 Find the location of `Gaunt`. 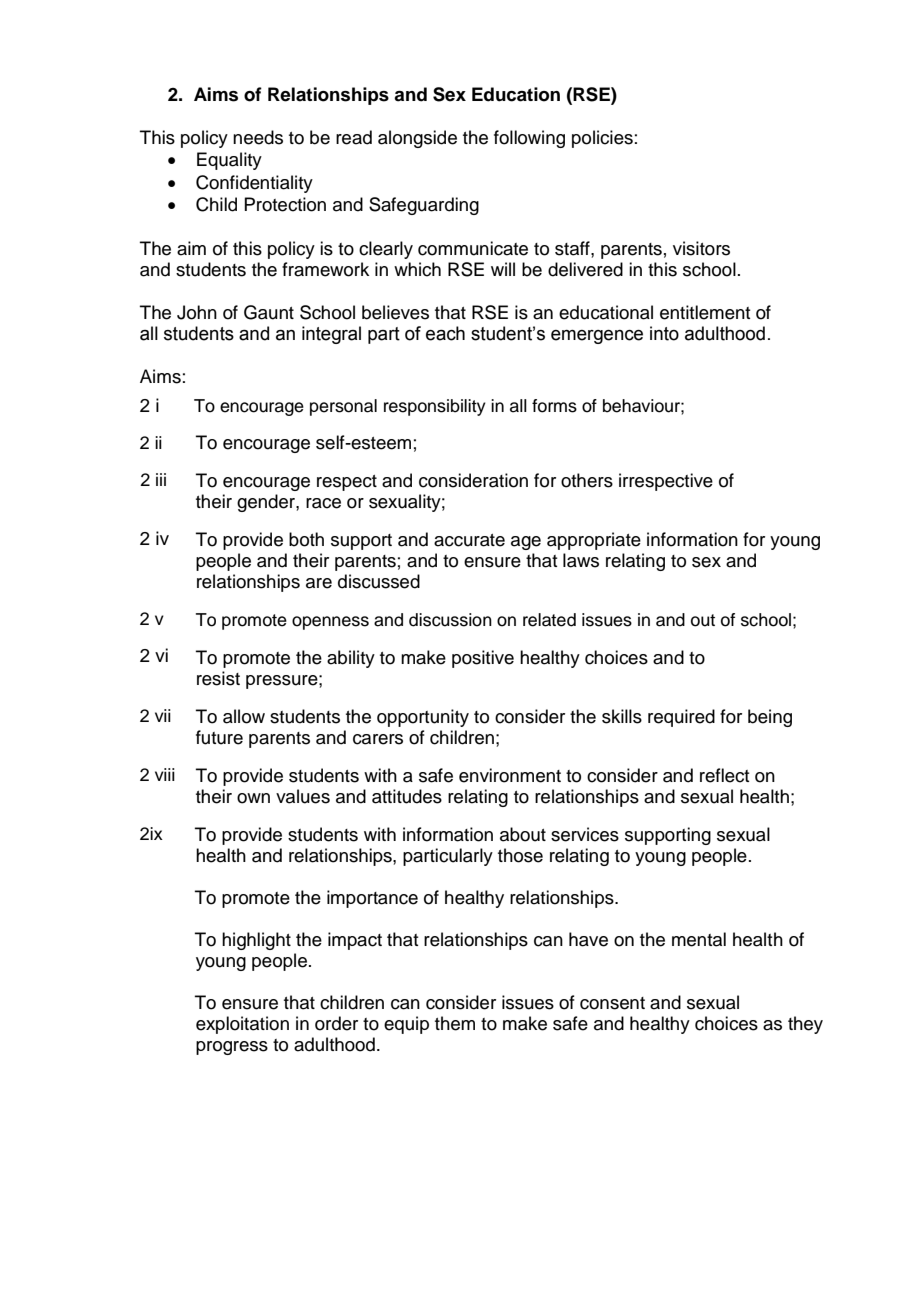

Gaunt is located at coordinates (269, 312).
